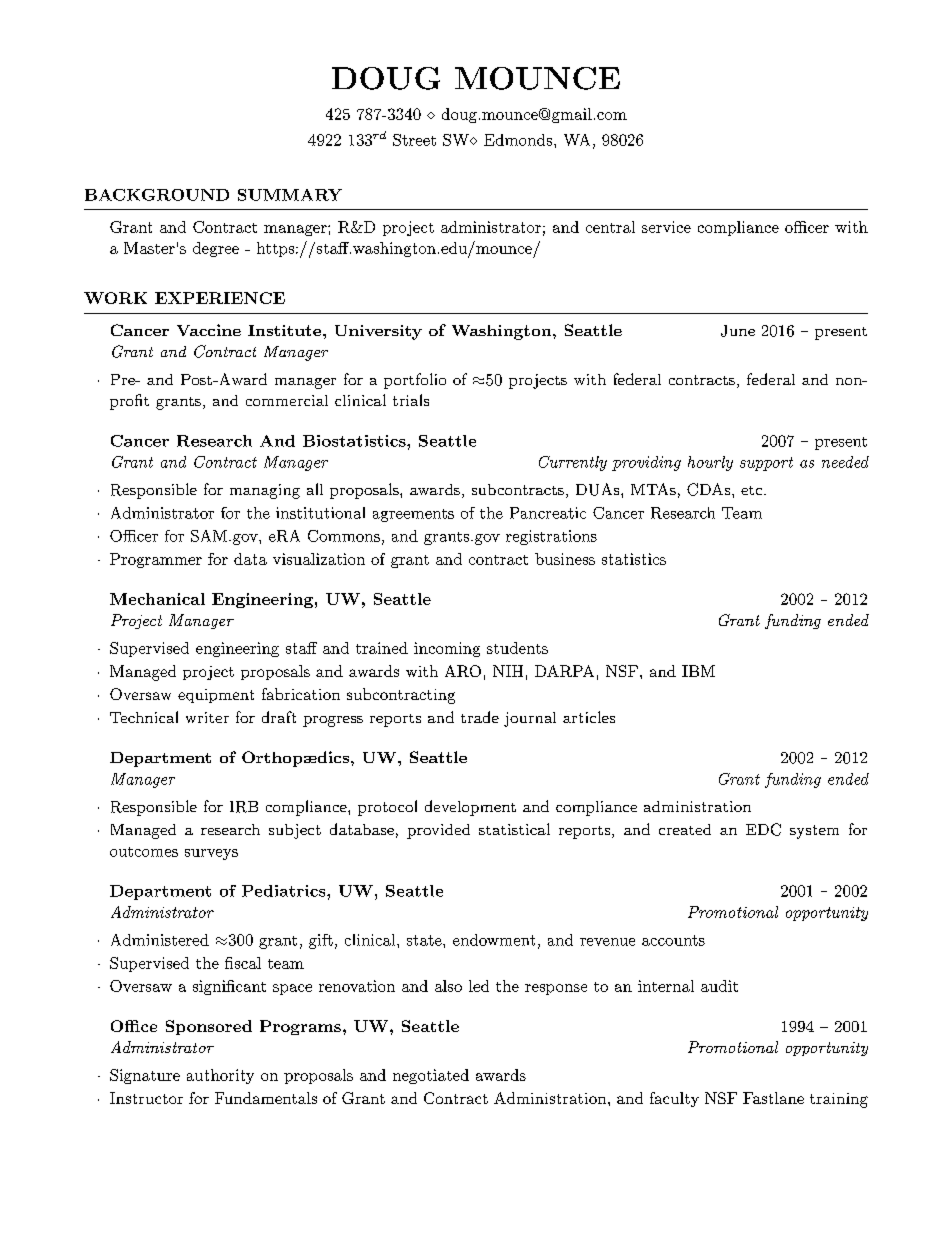  Describe the element at coordinates (666, 227) in the page. I see `service` at that location.
